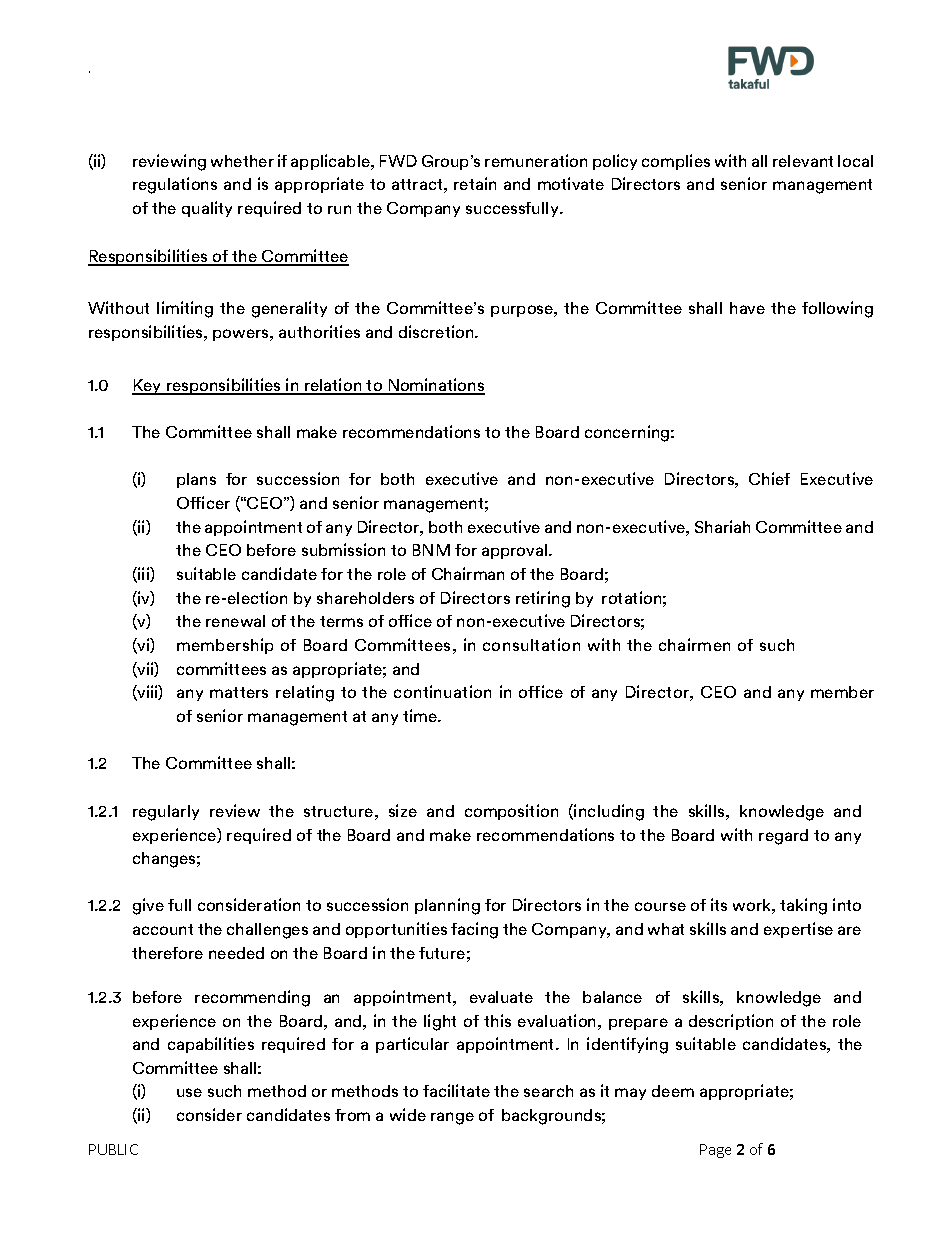  I want to click on give, so click(148, 906).
